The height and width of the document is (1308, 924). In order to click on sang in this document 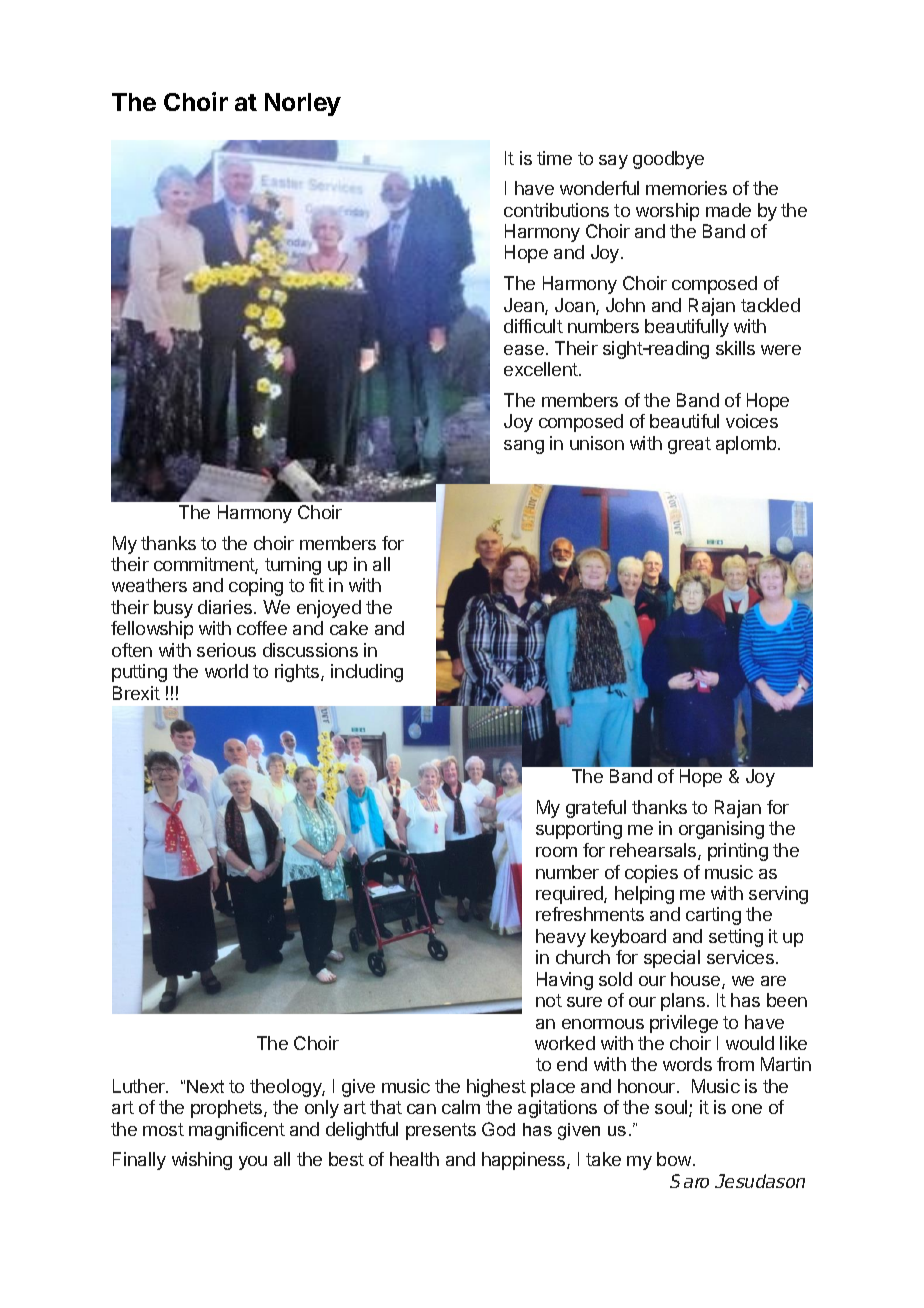, I will do `click(524, 447)`.
